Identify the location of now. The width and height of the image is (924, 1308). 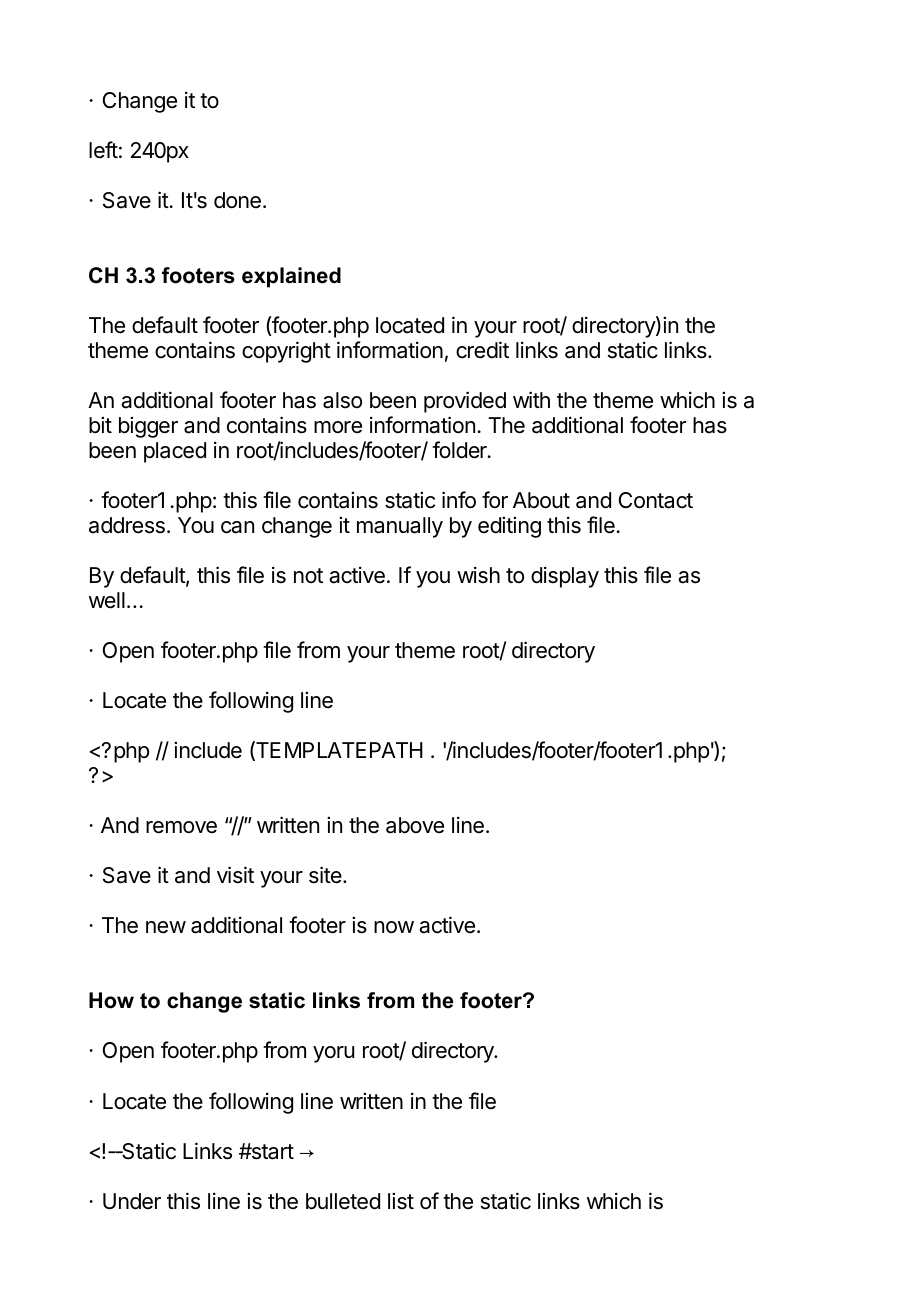
(394, 927).
